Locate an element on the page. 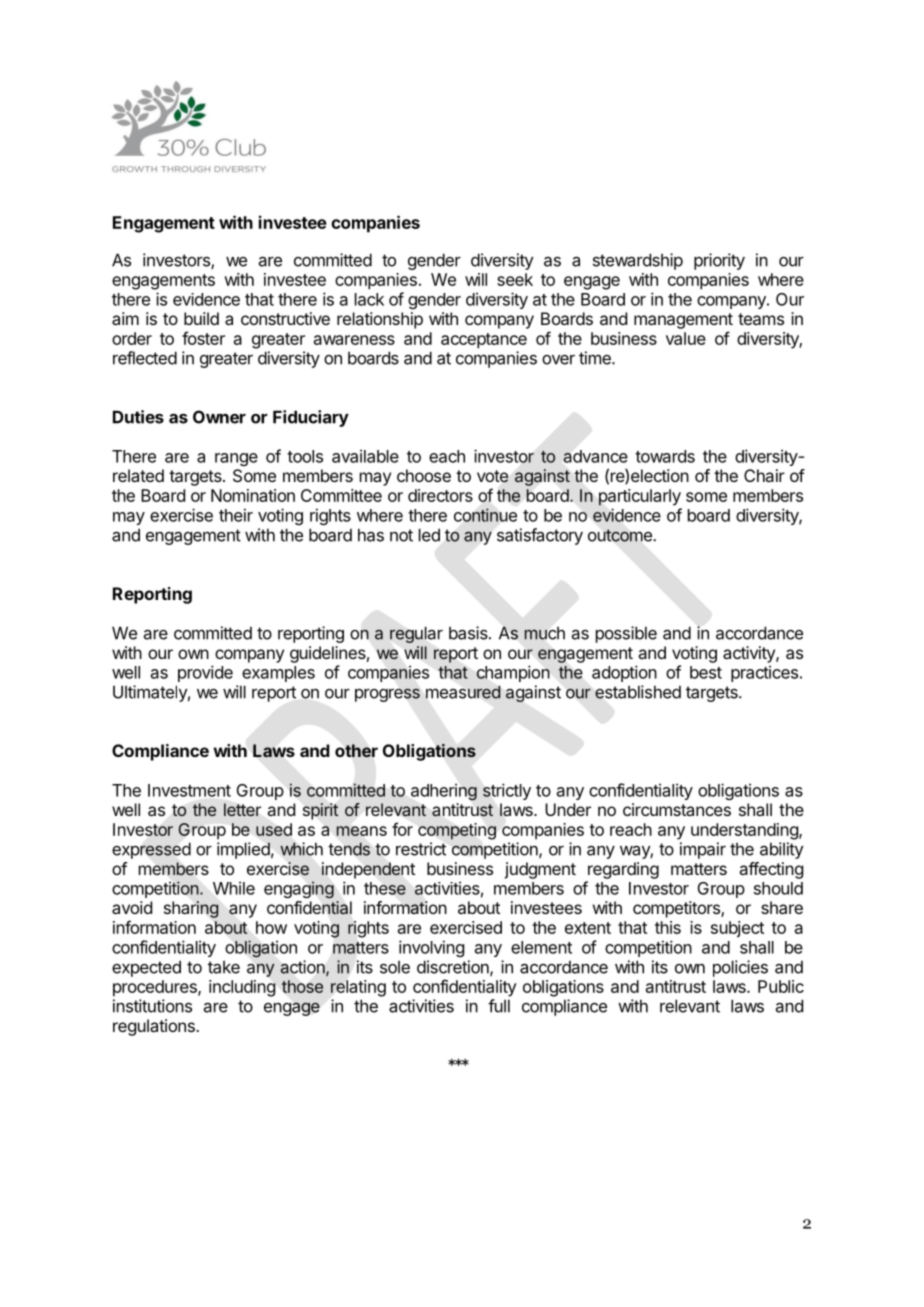 The width and height of the document is (924, 1307). full is located at coordinates (499, 1006).
